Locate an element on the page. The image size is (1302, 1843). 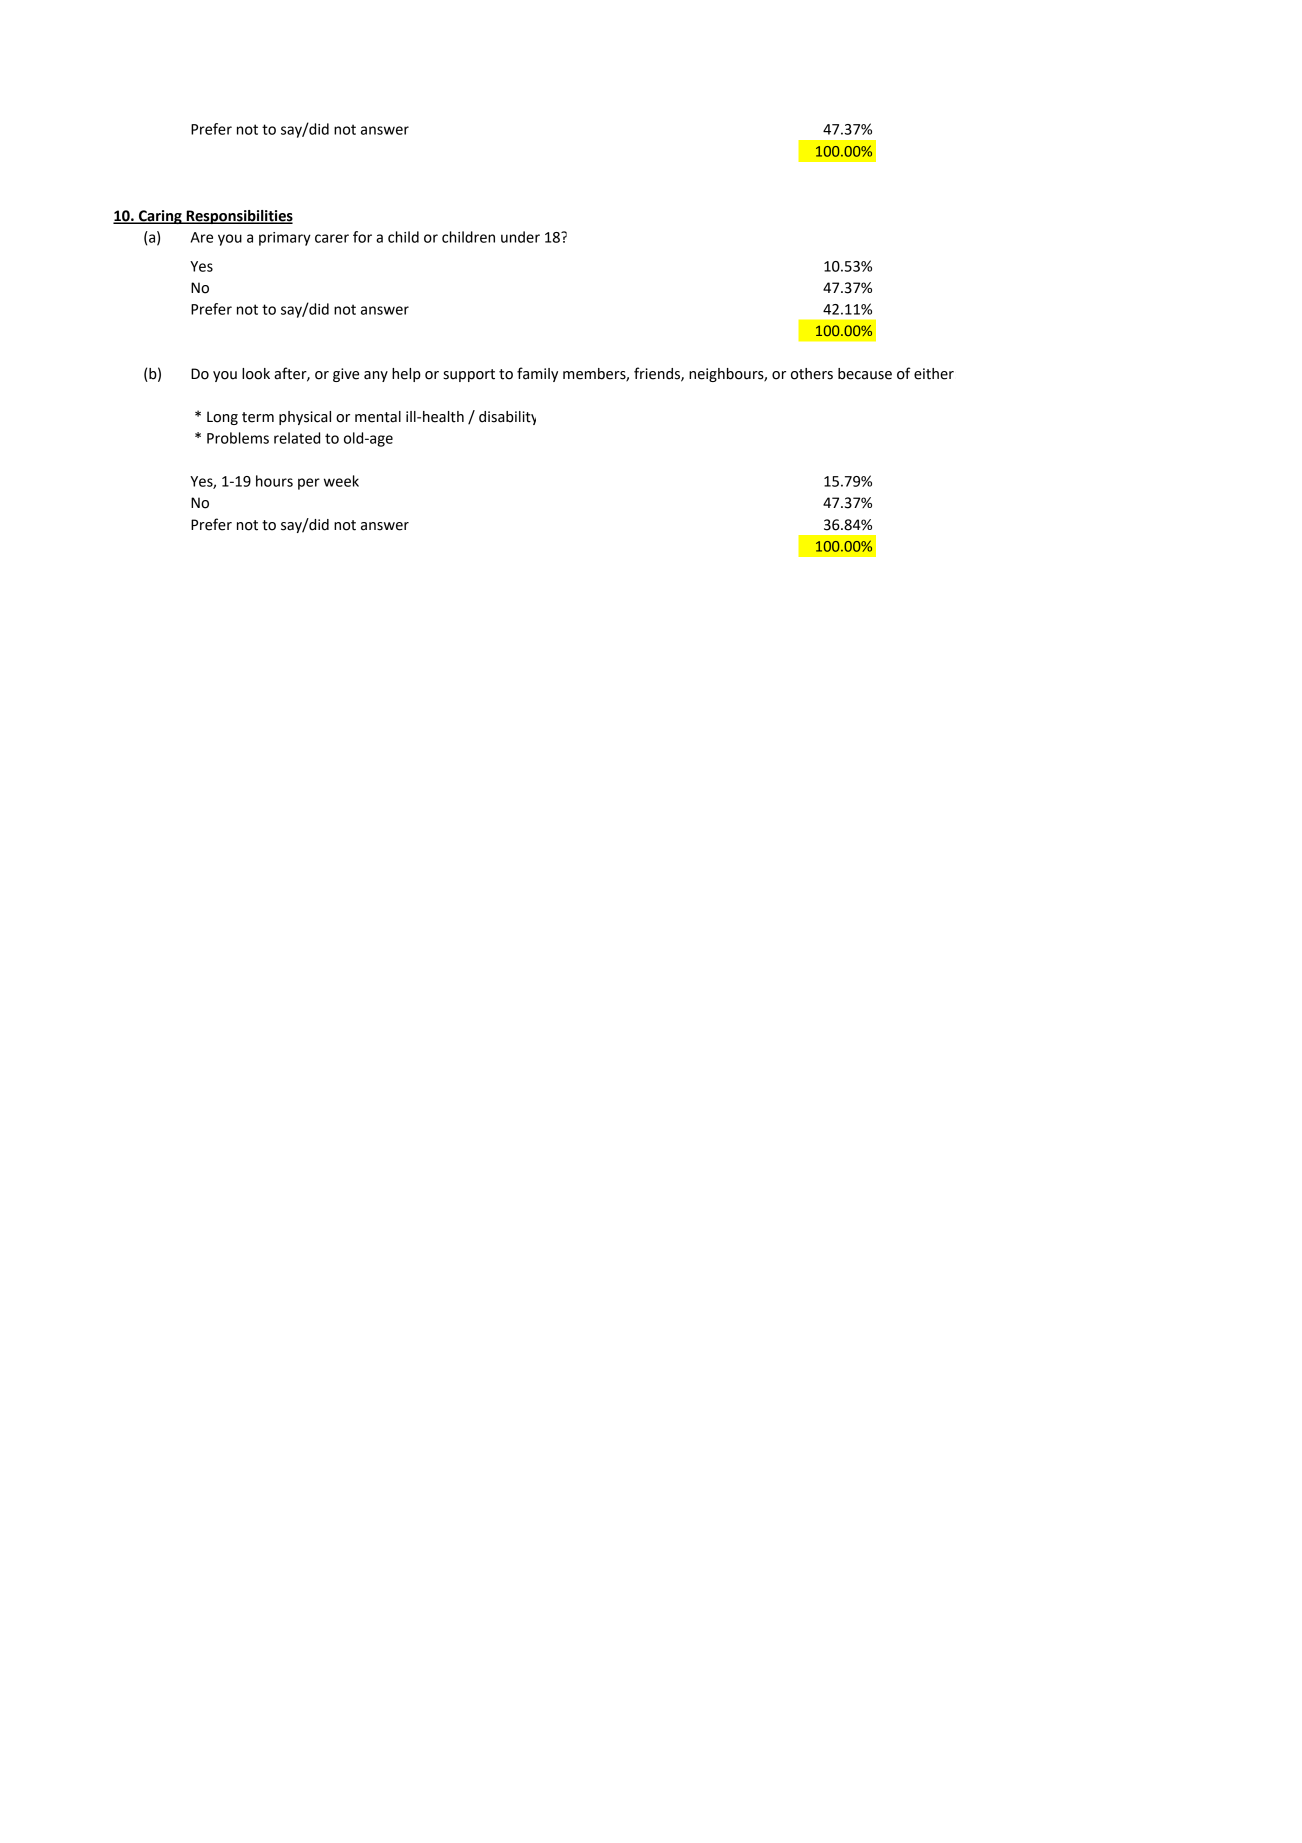
hours is located at coordinates (274, 481).
